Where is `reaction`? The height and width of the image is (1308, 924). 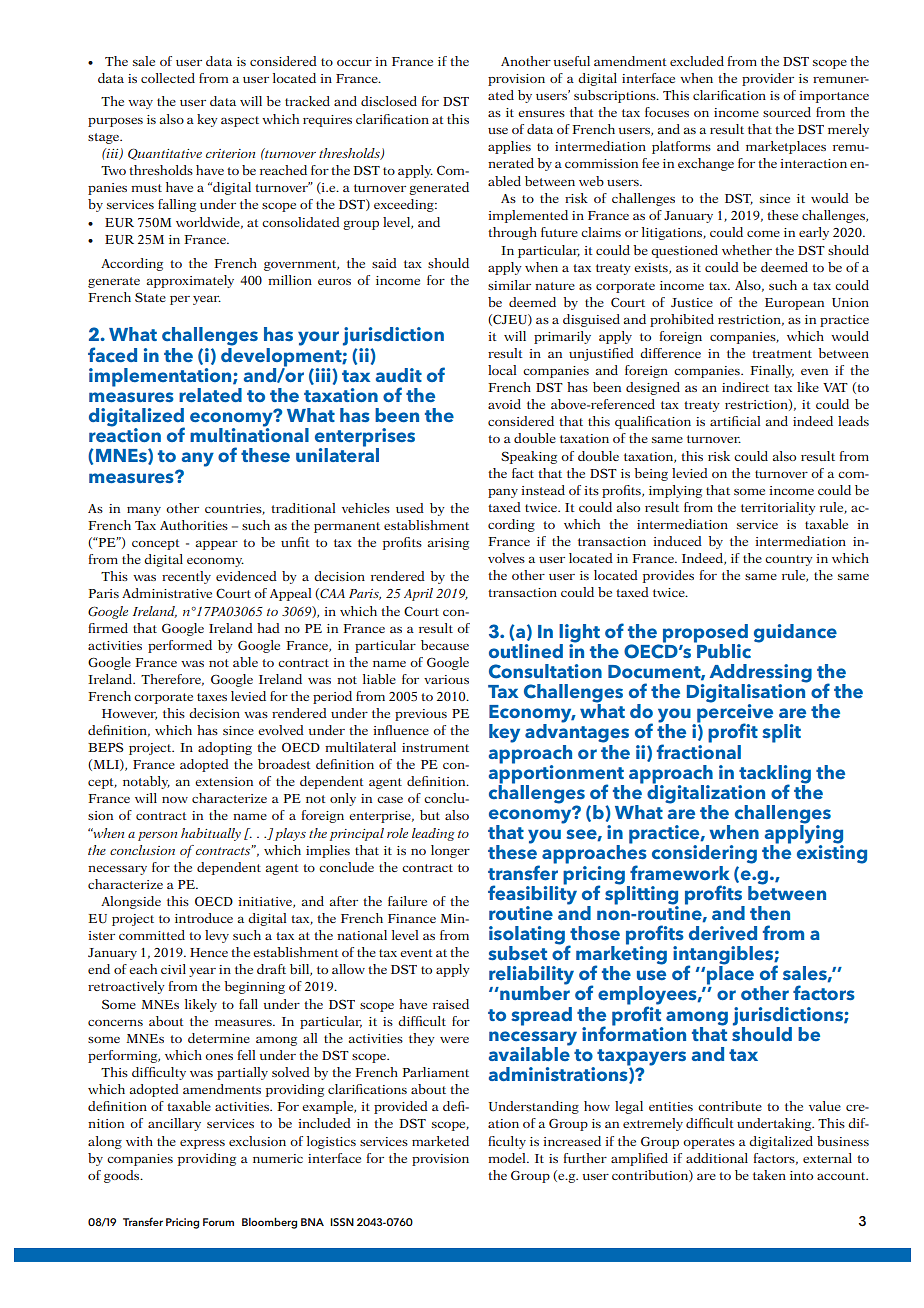
reaction is located at coordinates (125, 434).
